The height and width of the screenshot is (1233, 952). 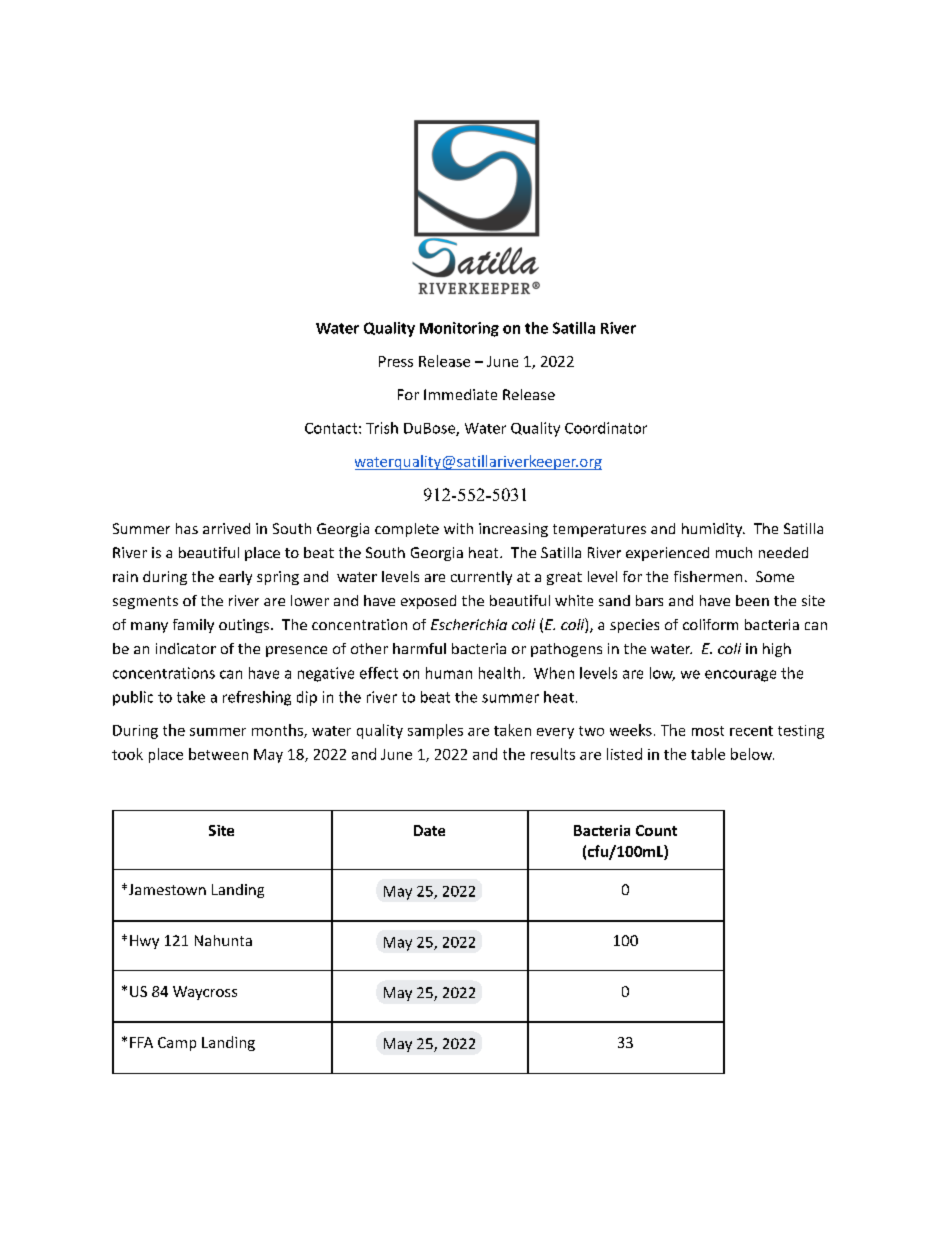 I want to click on currently, so click(x=481, y=578).
